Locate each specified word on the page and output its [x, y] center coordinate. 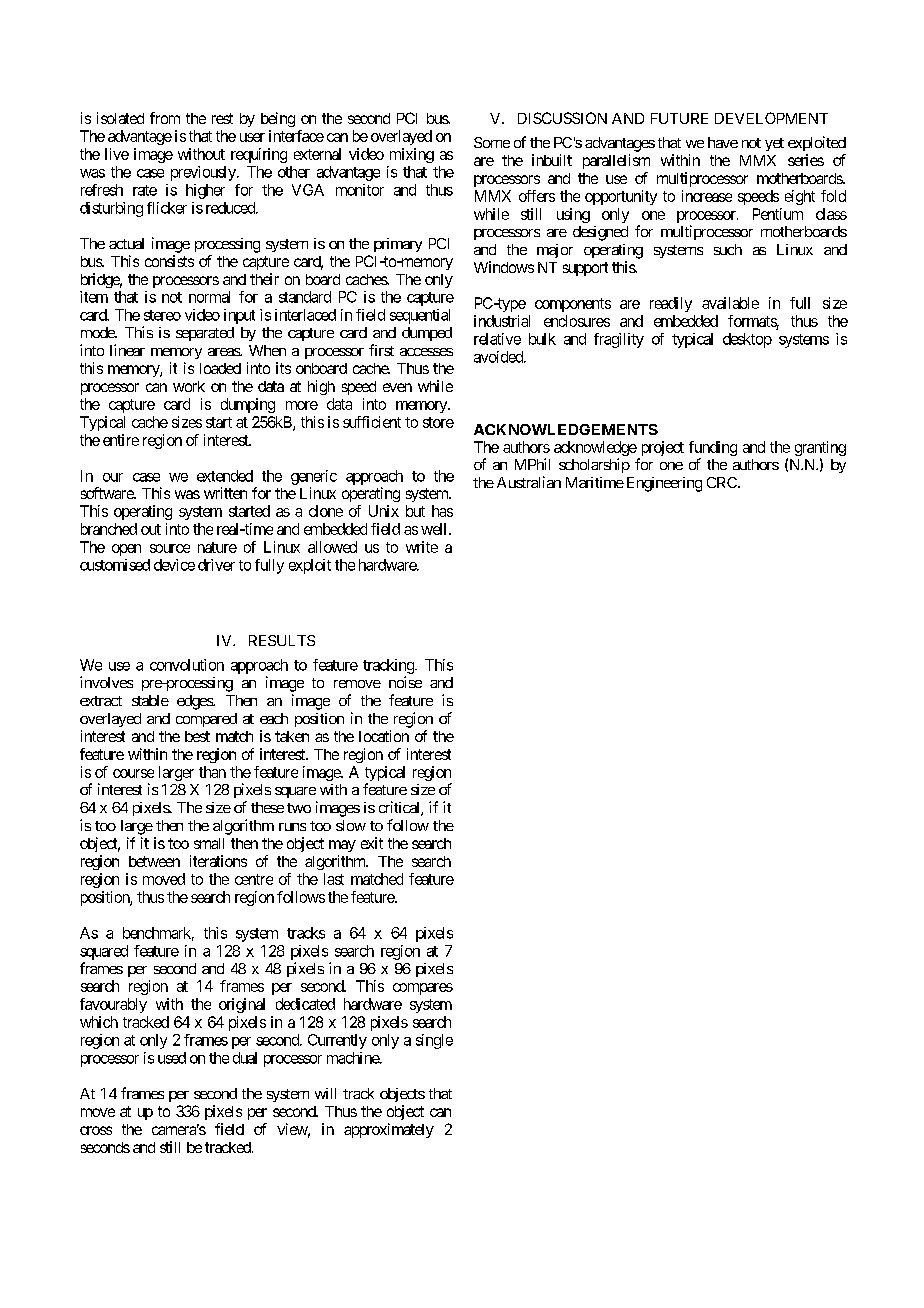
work [189, 386]
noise [405, 682]
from [165, 118]
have [723, 142]
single [434, 1041]
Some [492, 142]
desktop [747, 340]
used [172, 1058]
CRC [723, 482]
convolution [187, 665]
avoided [499, 357]
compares [423, 989]
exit [372, 843]
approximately [389, 1130]
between [154, 861]
